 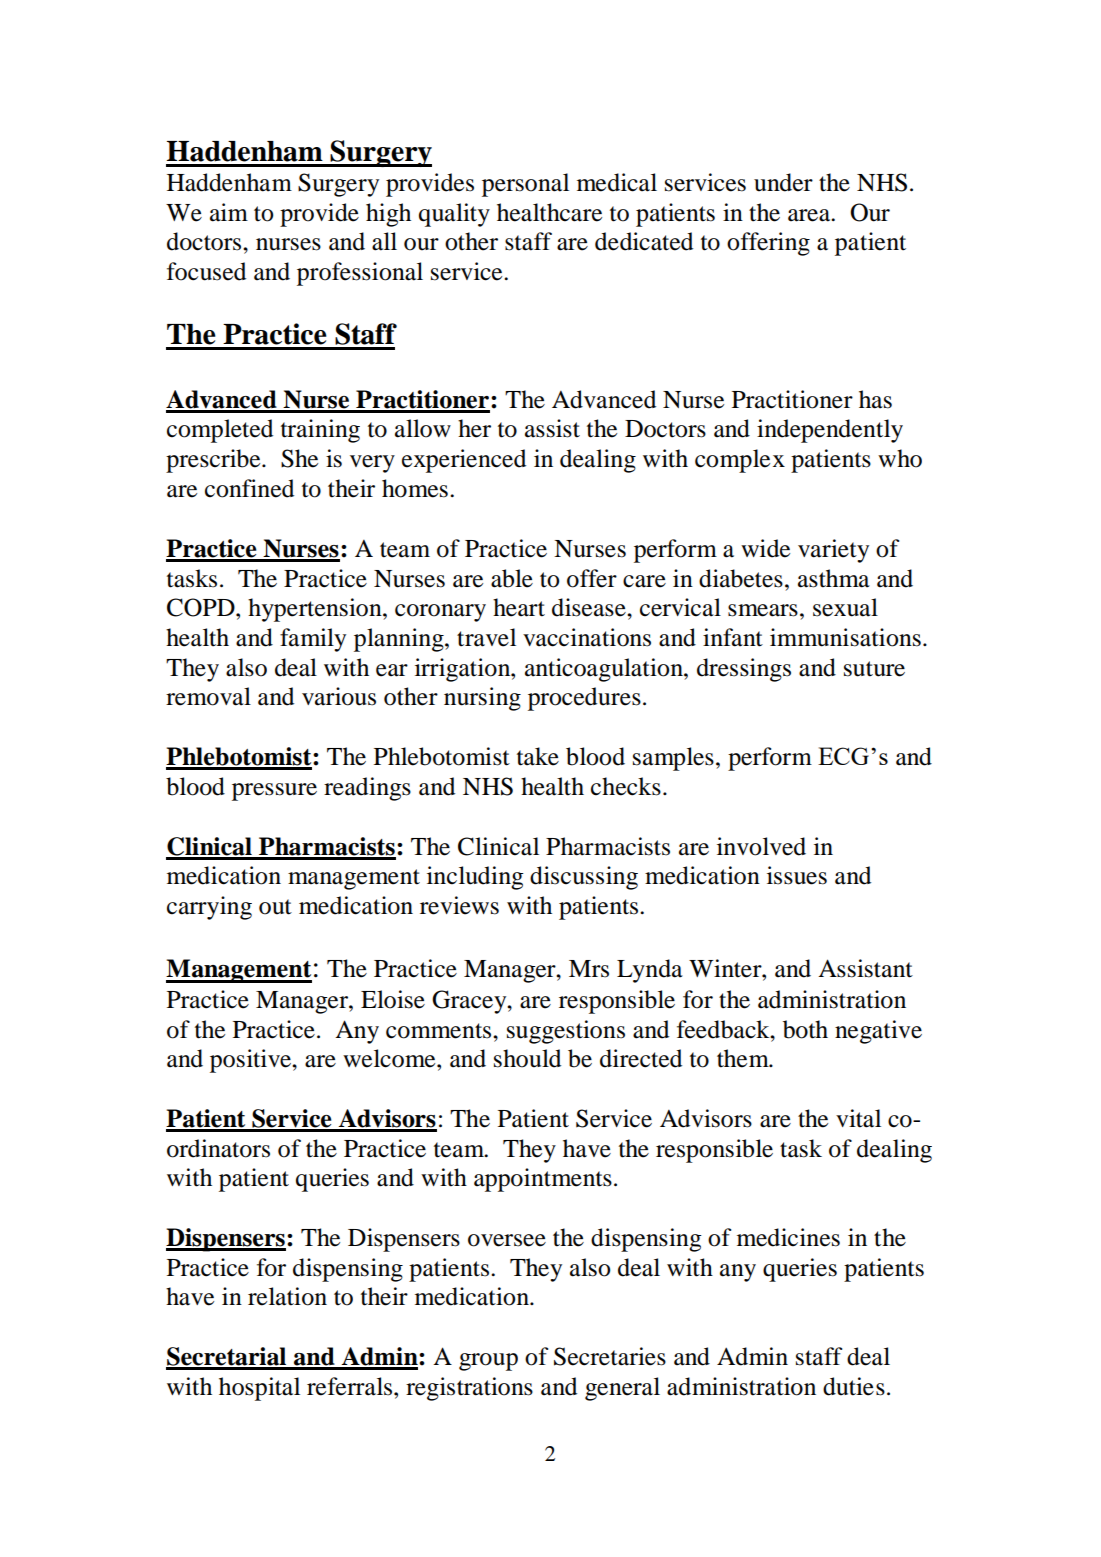 I want to click on confined, so click(x=249, y=488).
